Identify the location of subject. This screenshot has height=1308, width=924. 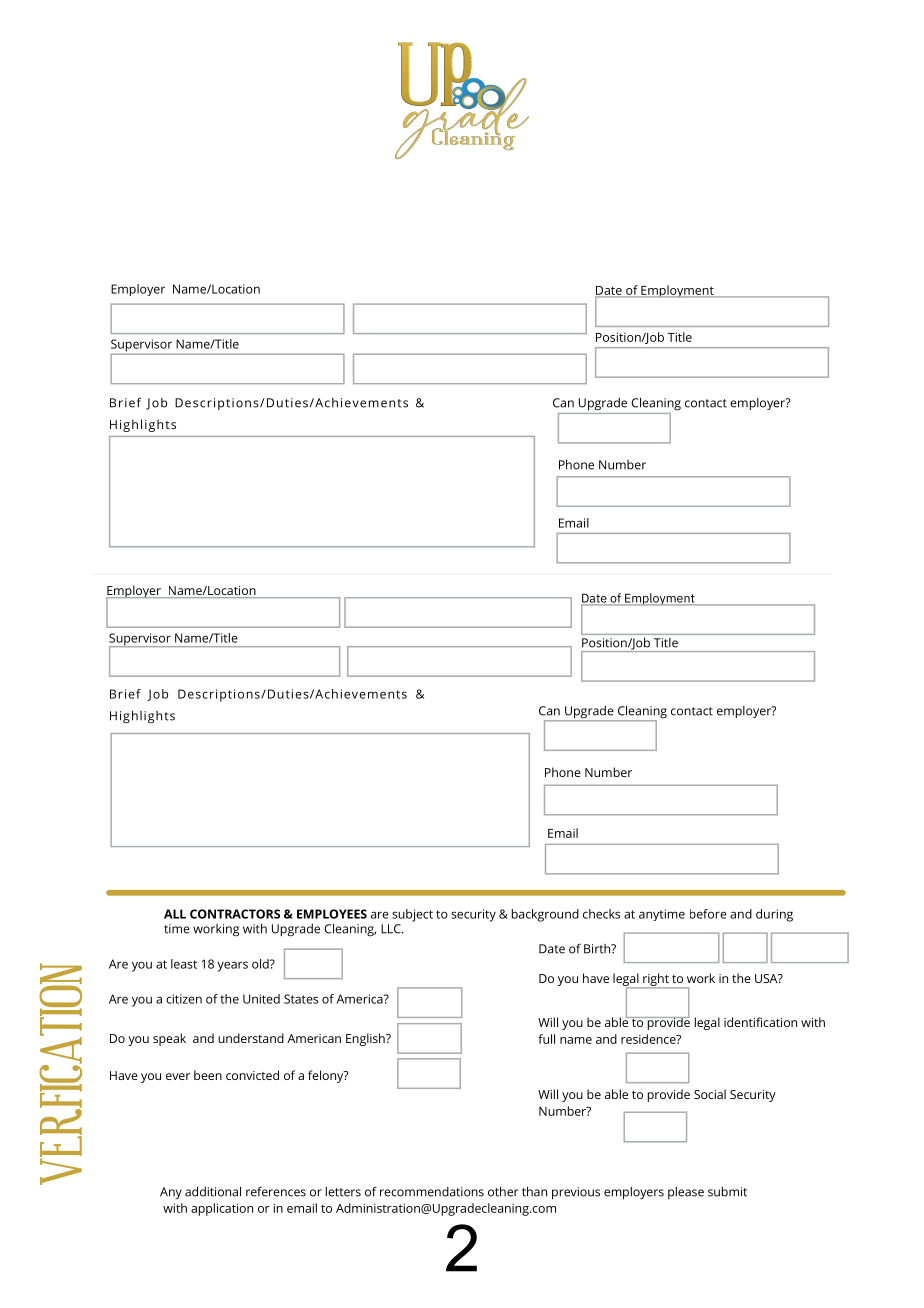
(412, 915).
